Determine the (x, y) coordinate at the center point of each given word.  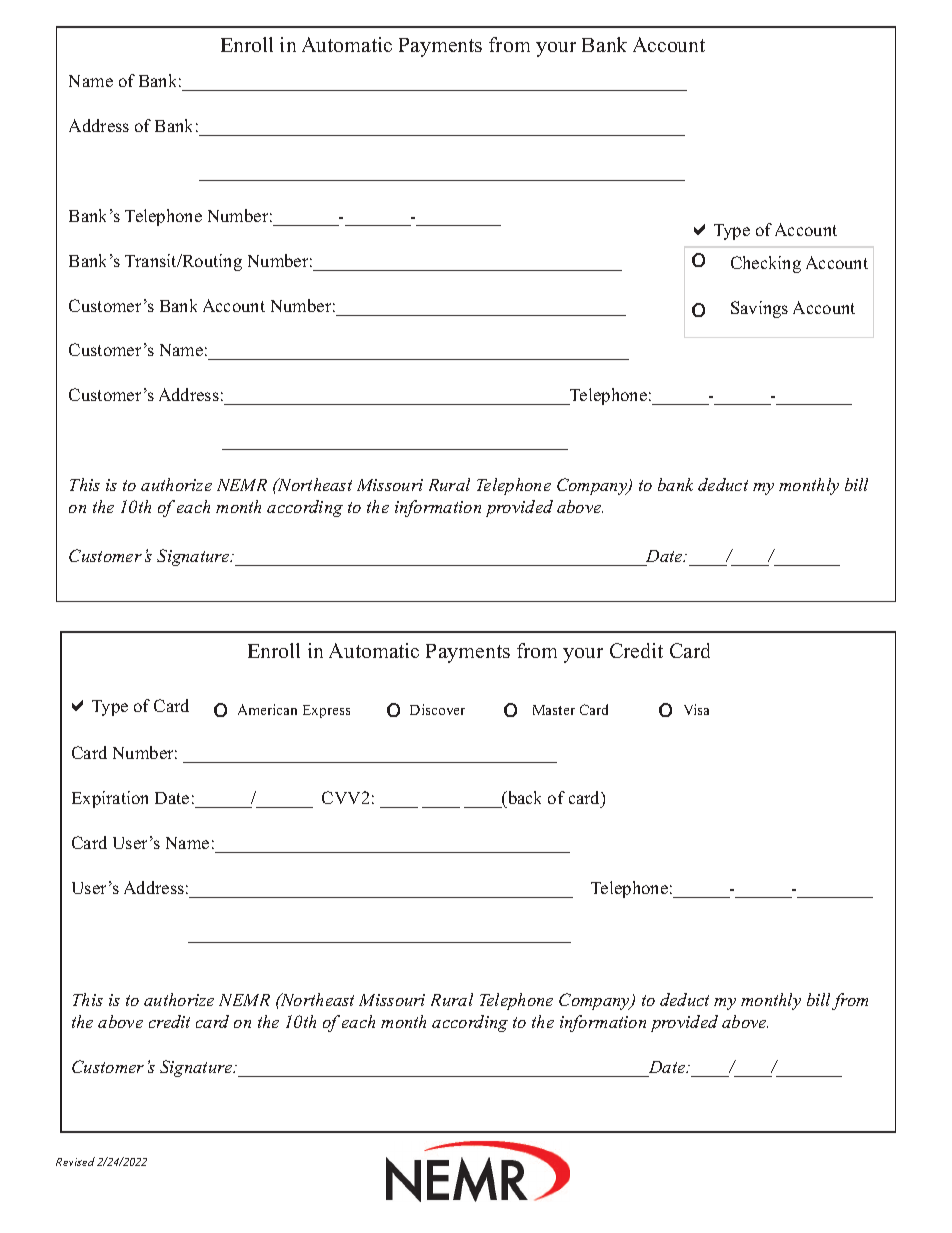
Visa (696, 709)
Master (554, 710)
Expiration (110, 799)
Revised (75, 1161)
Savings (759, 309)
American (267, 709)
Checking (766, 264)
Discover (437, 709)
